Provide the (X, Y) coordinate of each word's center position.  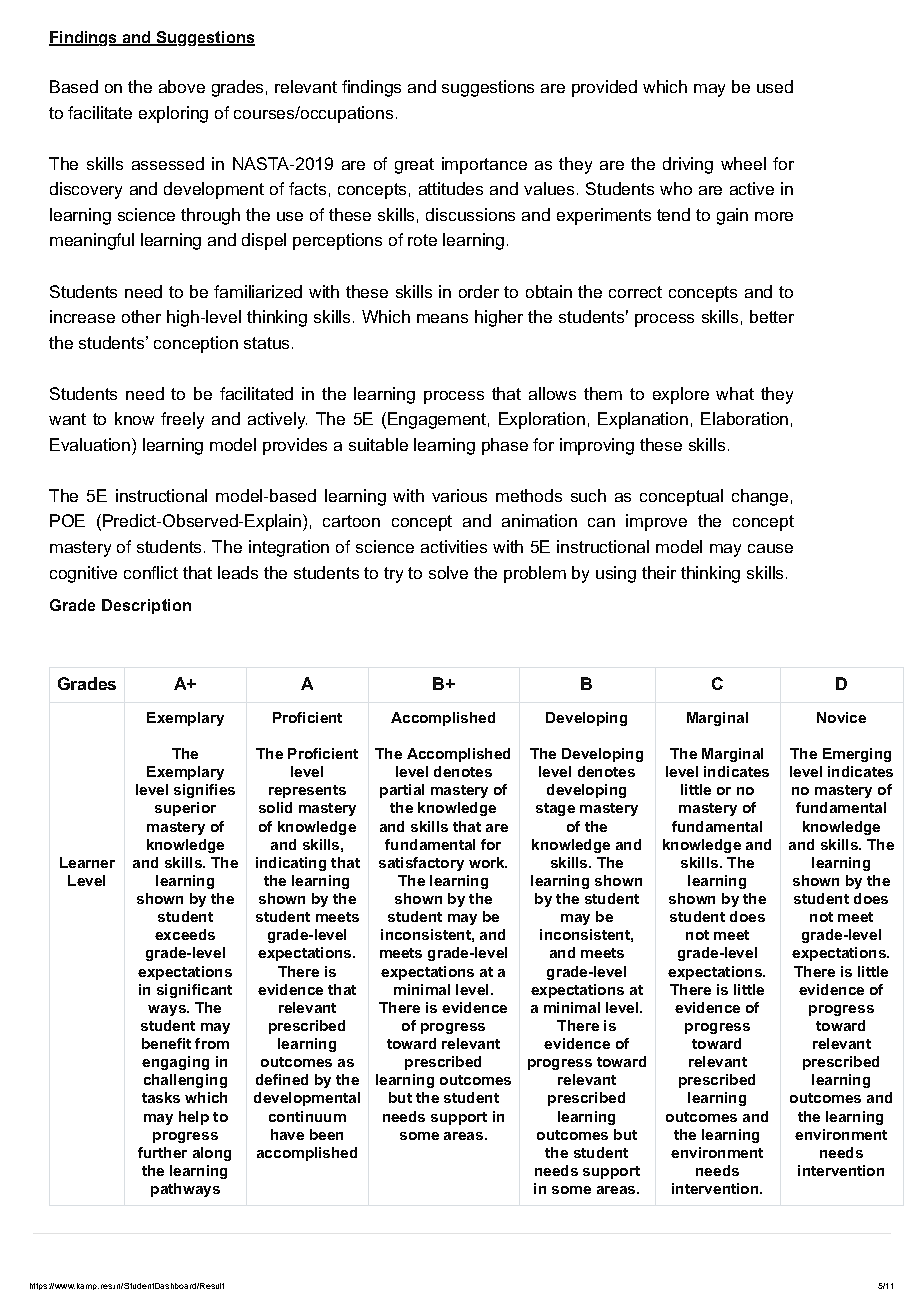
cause (770, 548)
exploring (173, 114)
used (775, 86)
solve (448, 572)
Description (146, 606)
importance (484, 165)
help (194, 1118)
